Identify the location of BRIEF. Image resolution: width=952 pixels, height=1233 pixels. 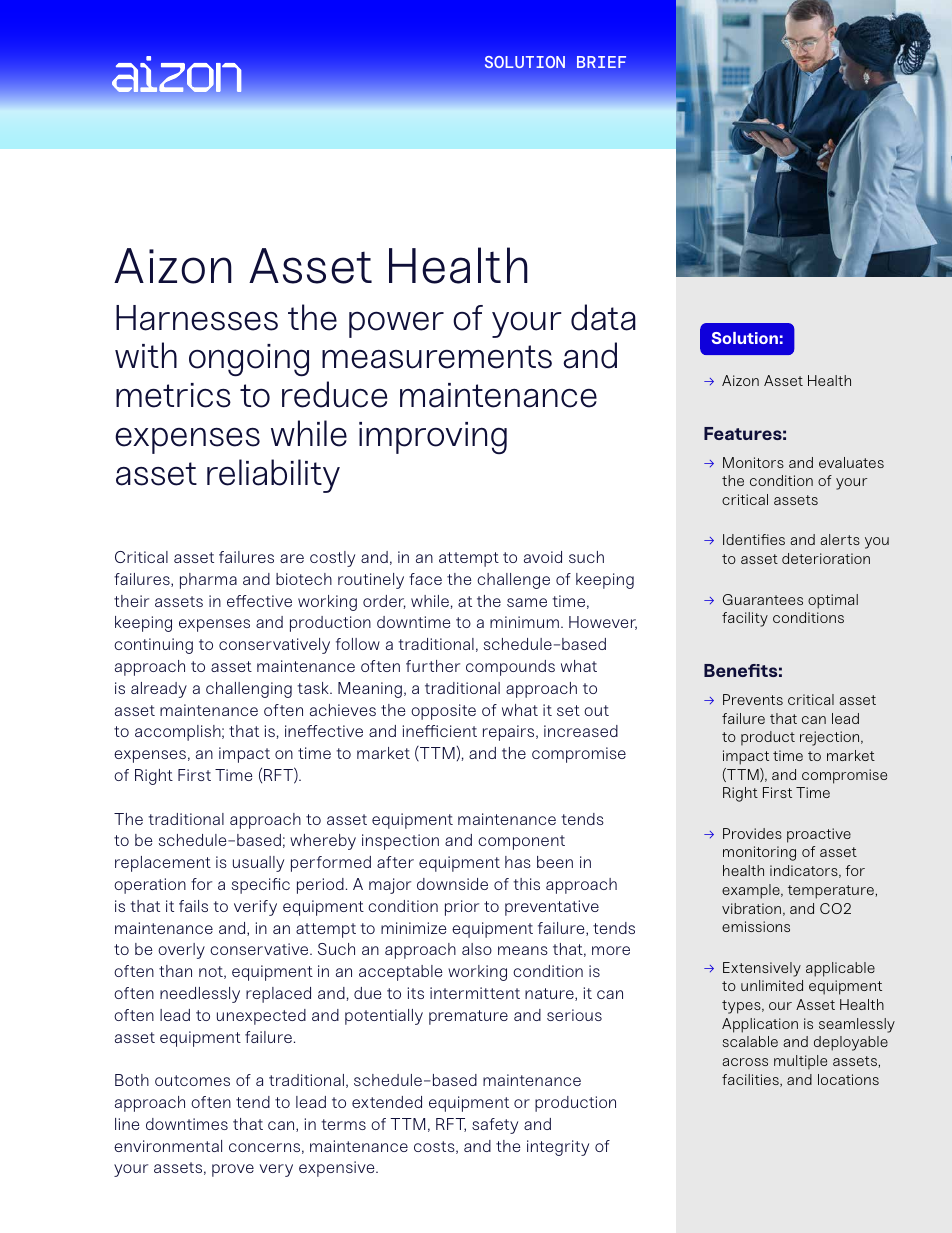
(601, 62).
